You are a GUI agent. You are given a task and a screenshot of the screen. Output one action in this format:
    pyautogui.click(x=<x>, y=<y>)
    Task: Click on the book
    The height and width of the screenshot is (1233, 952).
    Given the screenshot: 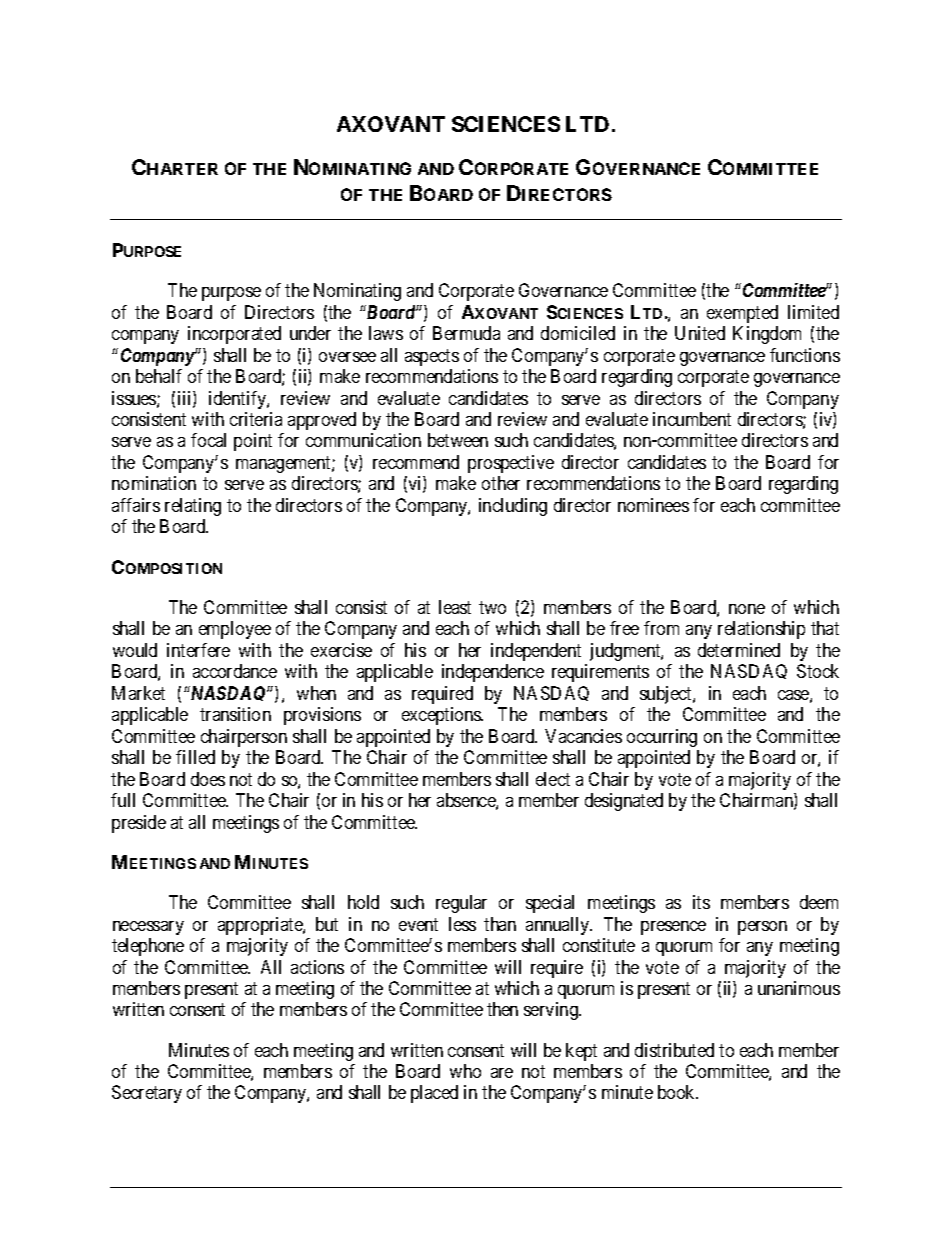 What is the action you would take?
    pyautogui.click(x=678, y=1092)
